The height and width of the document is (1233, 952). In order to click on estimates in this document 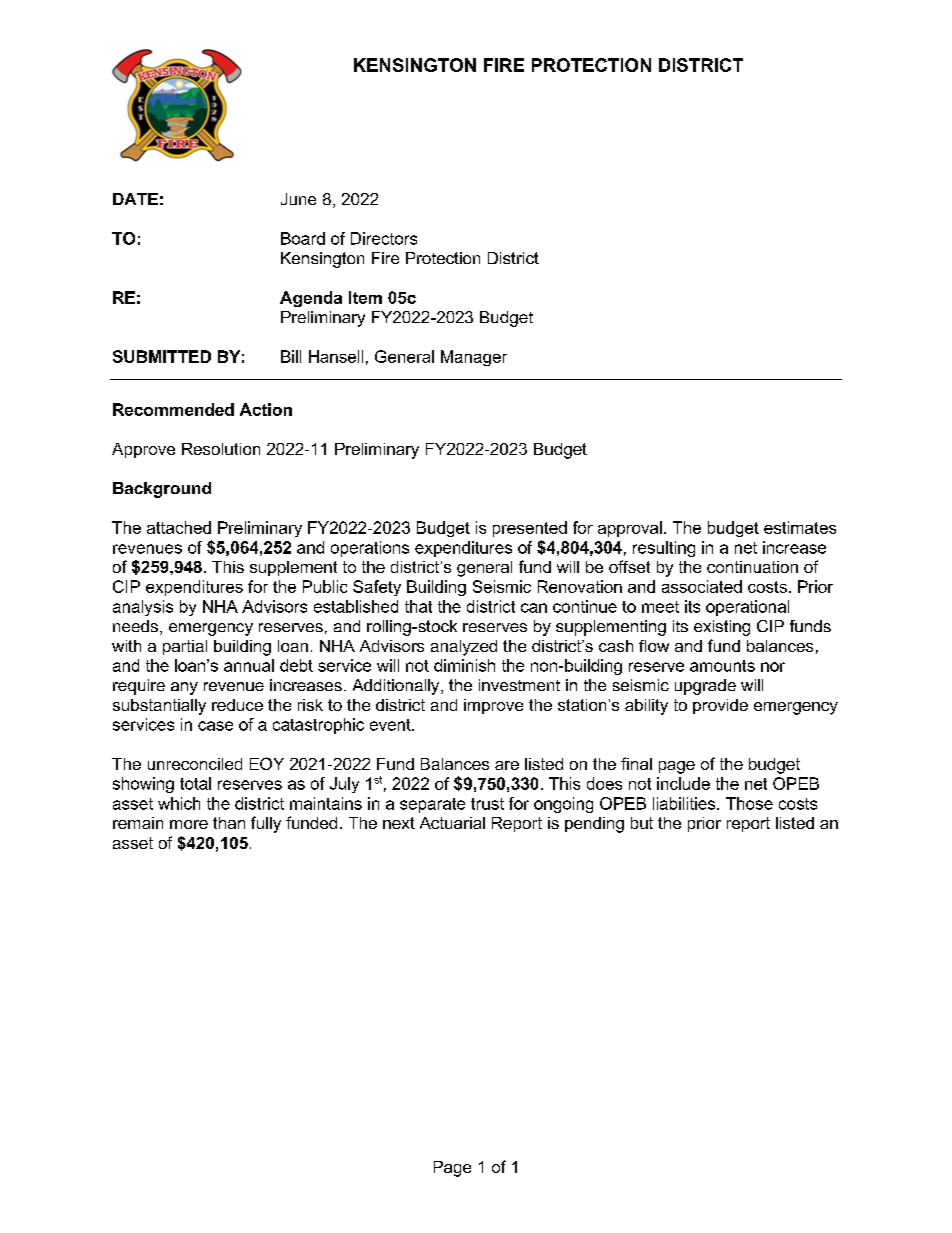, I will do `click(800, 527)`.
